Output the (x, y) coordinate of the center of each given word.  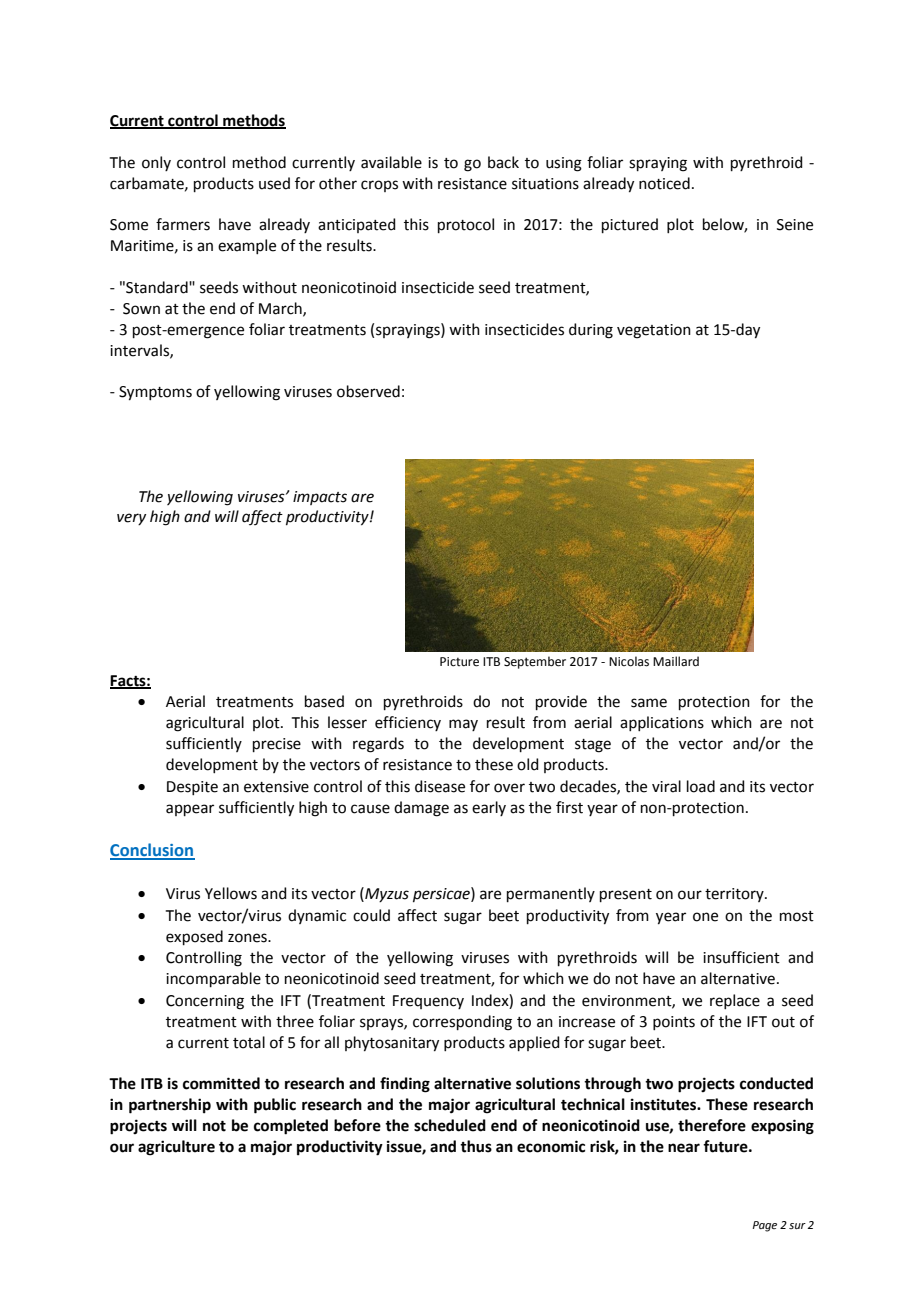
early (489, 808)
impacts (320, 498)
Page (764, 1226)
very (131, 519)
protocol (466, 225)
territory (735, 895)
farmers (183, 224)
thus (476, 1146)
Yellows (231, 893)
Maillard (676, 661)
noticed (664, 183)
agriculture (176, 1148)
